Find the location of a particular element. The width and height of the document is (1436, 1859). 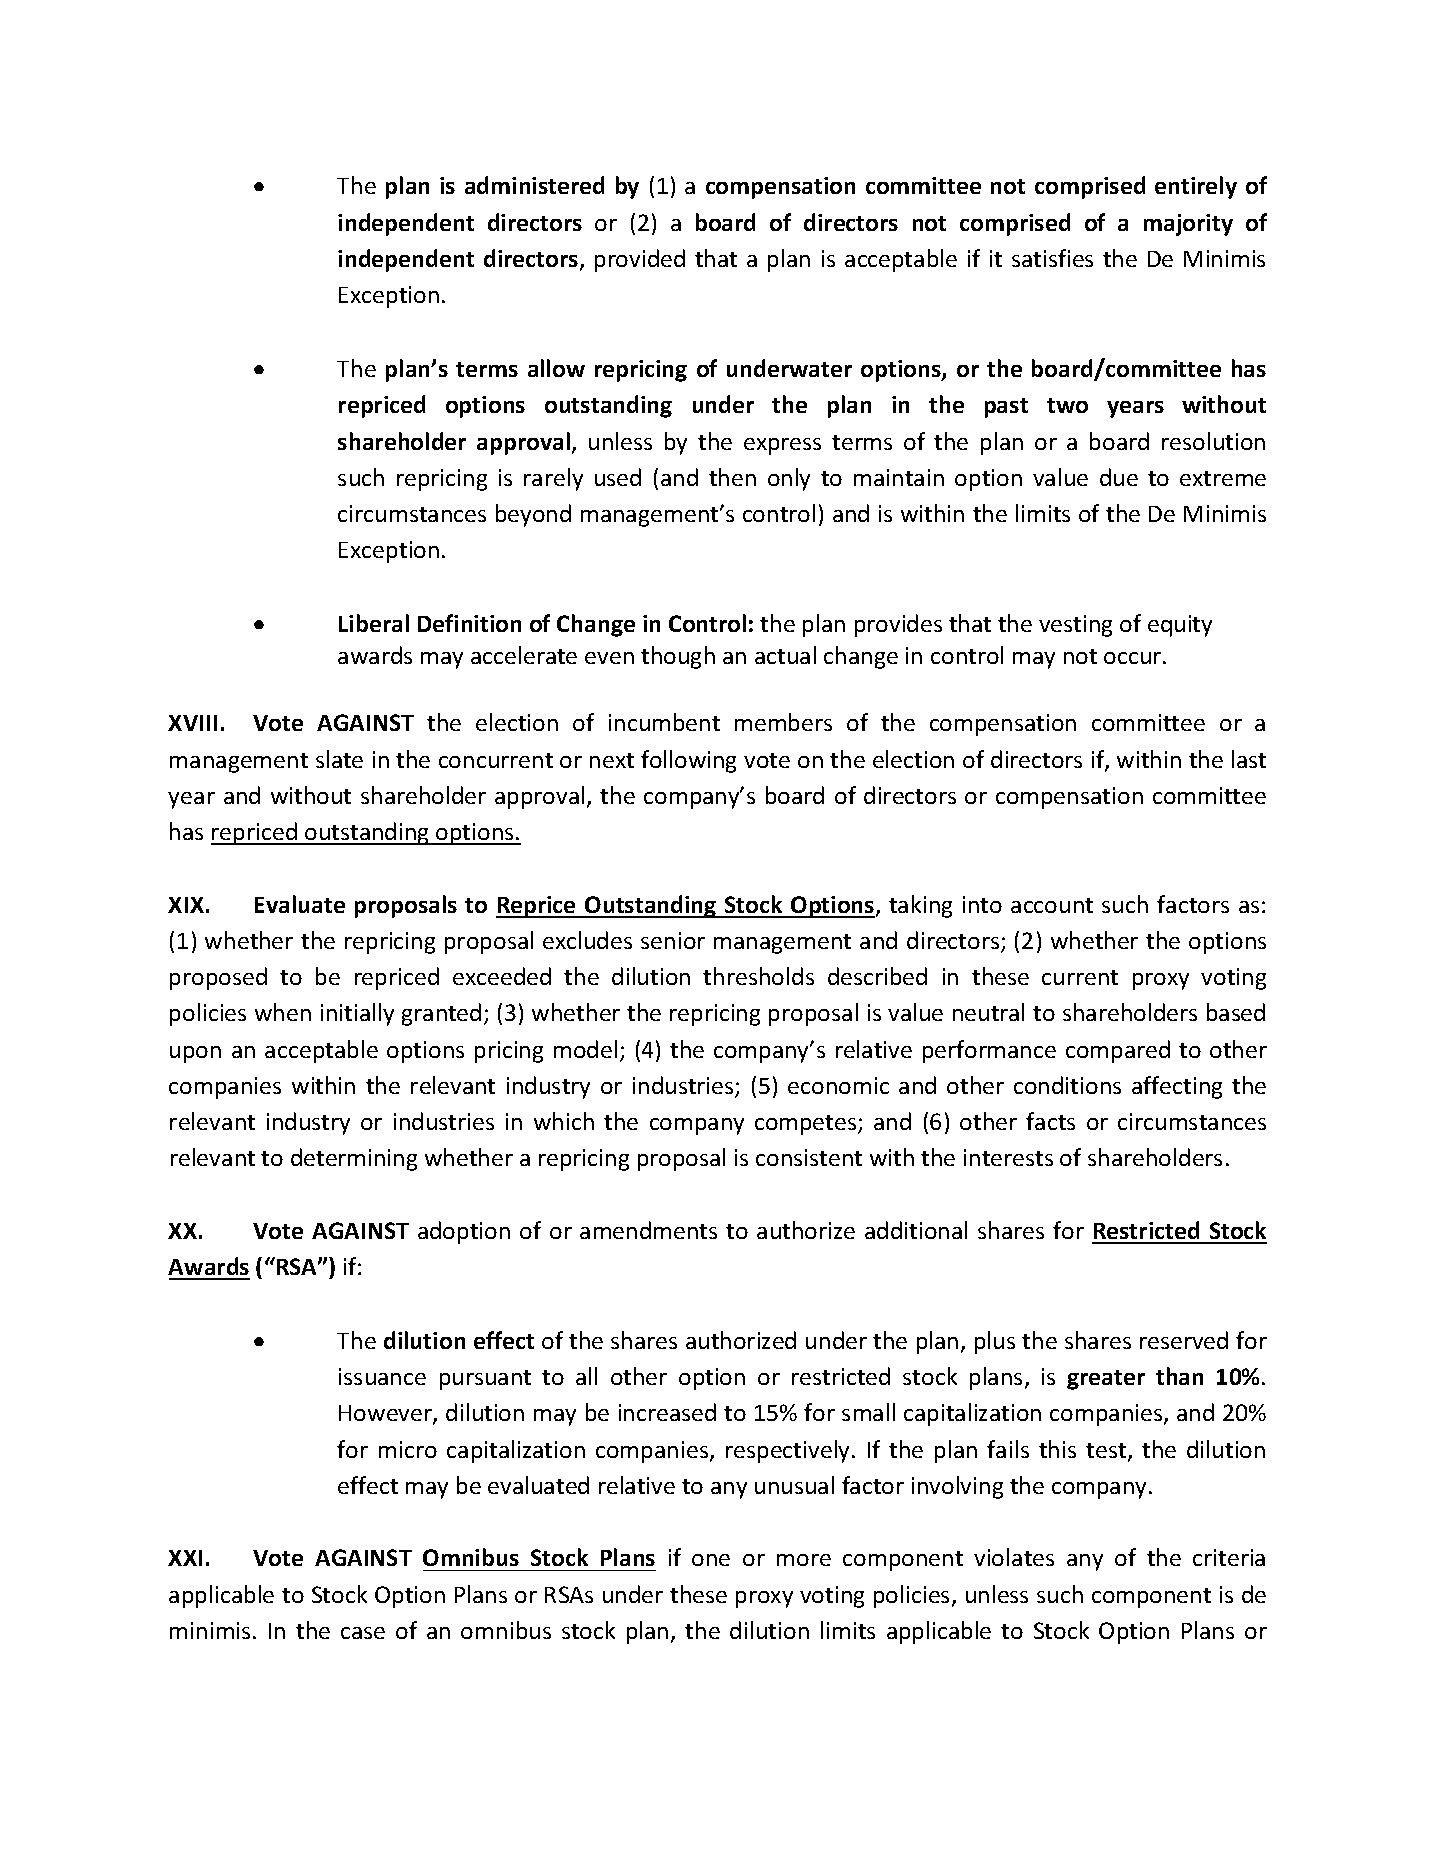

amendments is located at coordinates (648, 1230).
